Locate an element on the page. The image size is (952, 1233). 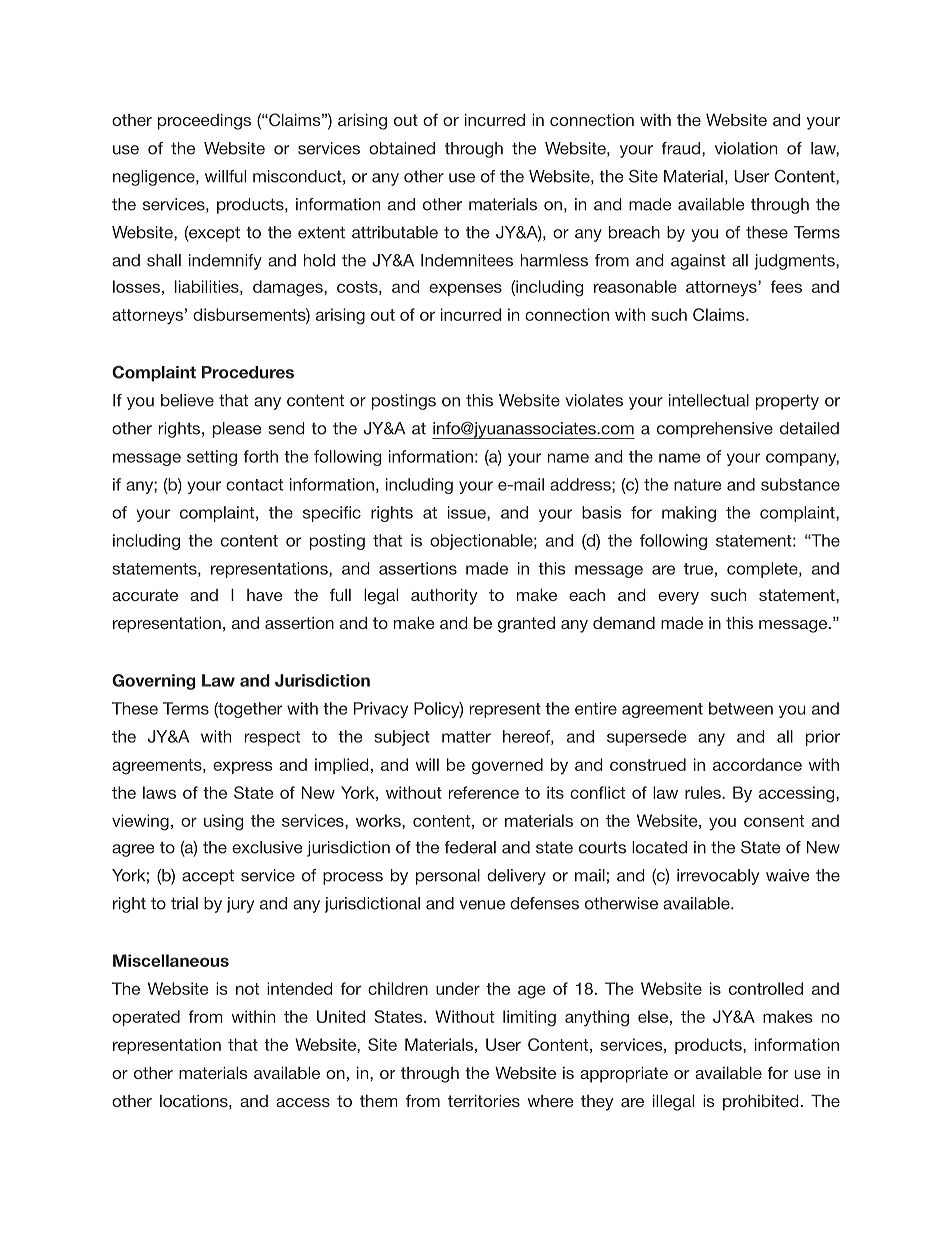
fees is located at coordinates (786, 286).
